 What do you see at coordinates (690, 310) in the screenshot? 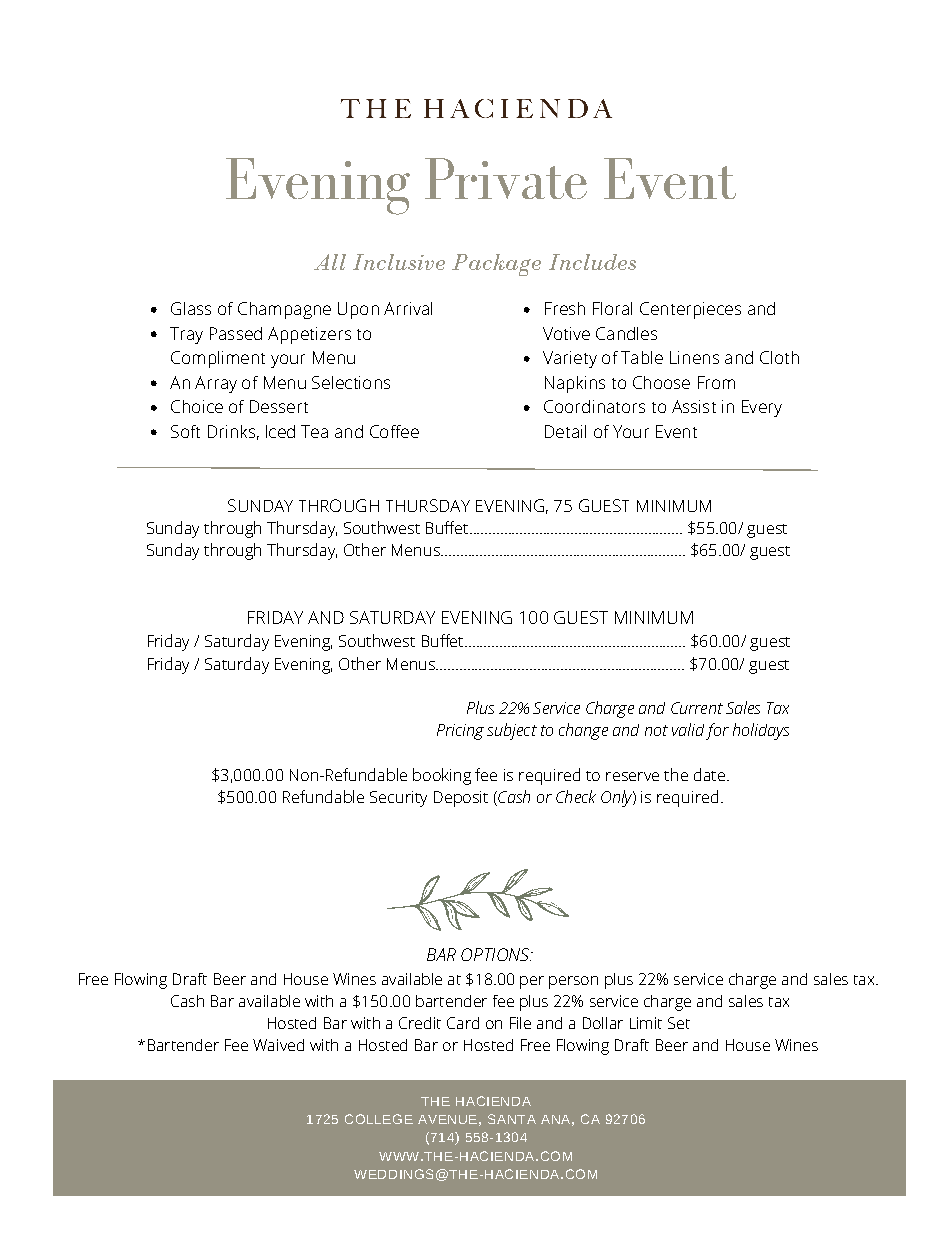
I see `Centerpieces` at bounding box center [690, 310].
